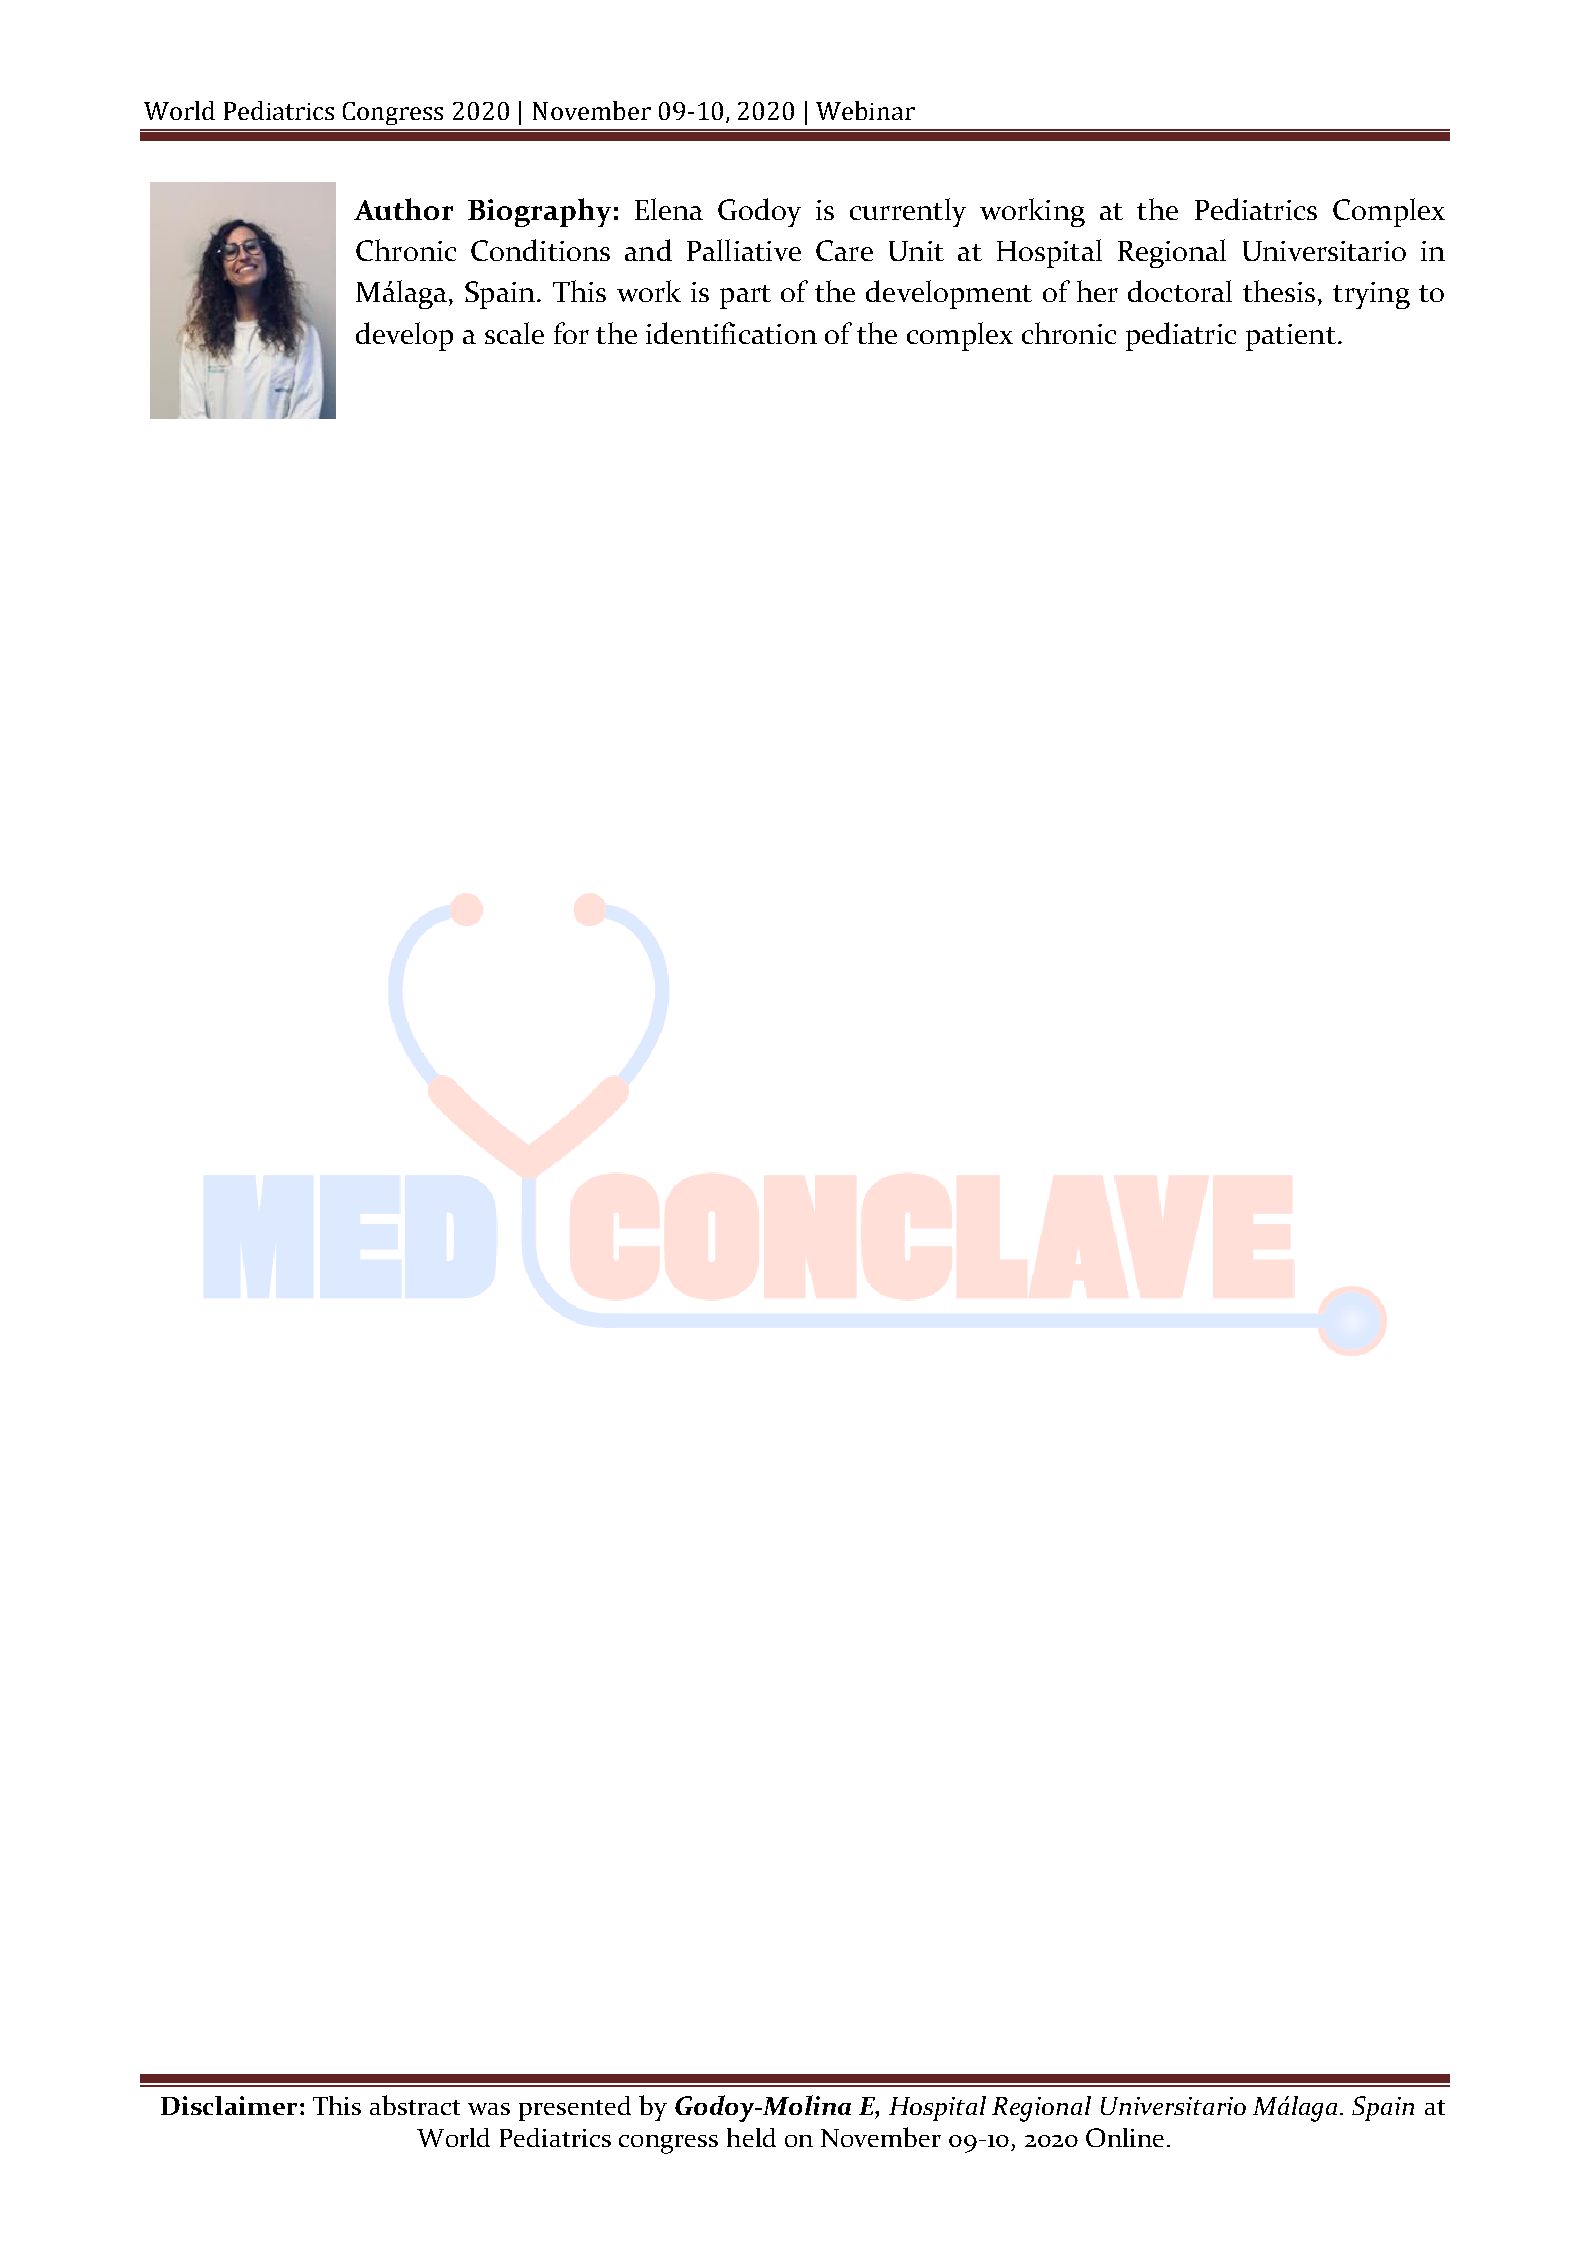  What do you see at coordinates (1291, 337) in the screenshot?
I see `patient` at bounding box center [1291, 337].
